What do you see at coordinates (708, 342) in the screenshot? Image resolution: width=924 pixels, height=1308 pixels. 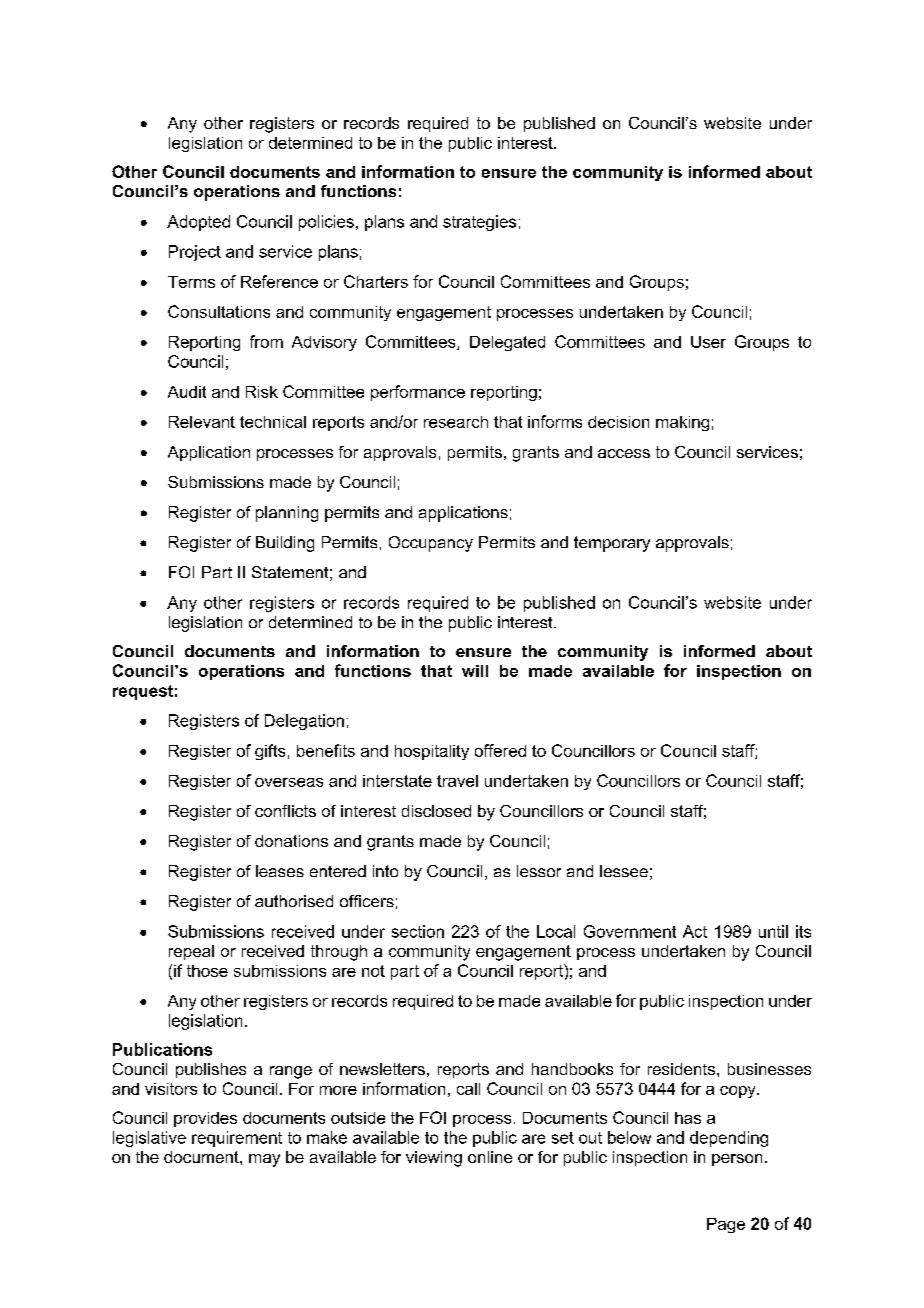 I see `User` at bounding box center [708, 342].
